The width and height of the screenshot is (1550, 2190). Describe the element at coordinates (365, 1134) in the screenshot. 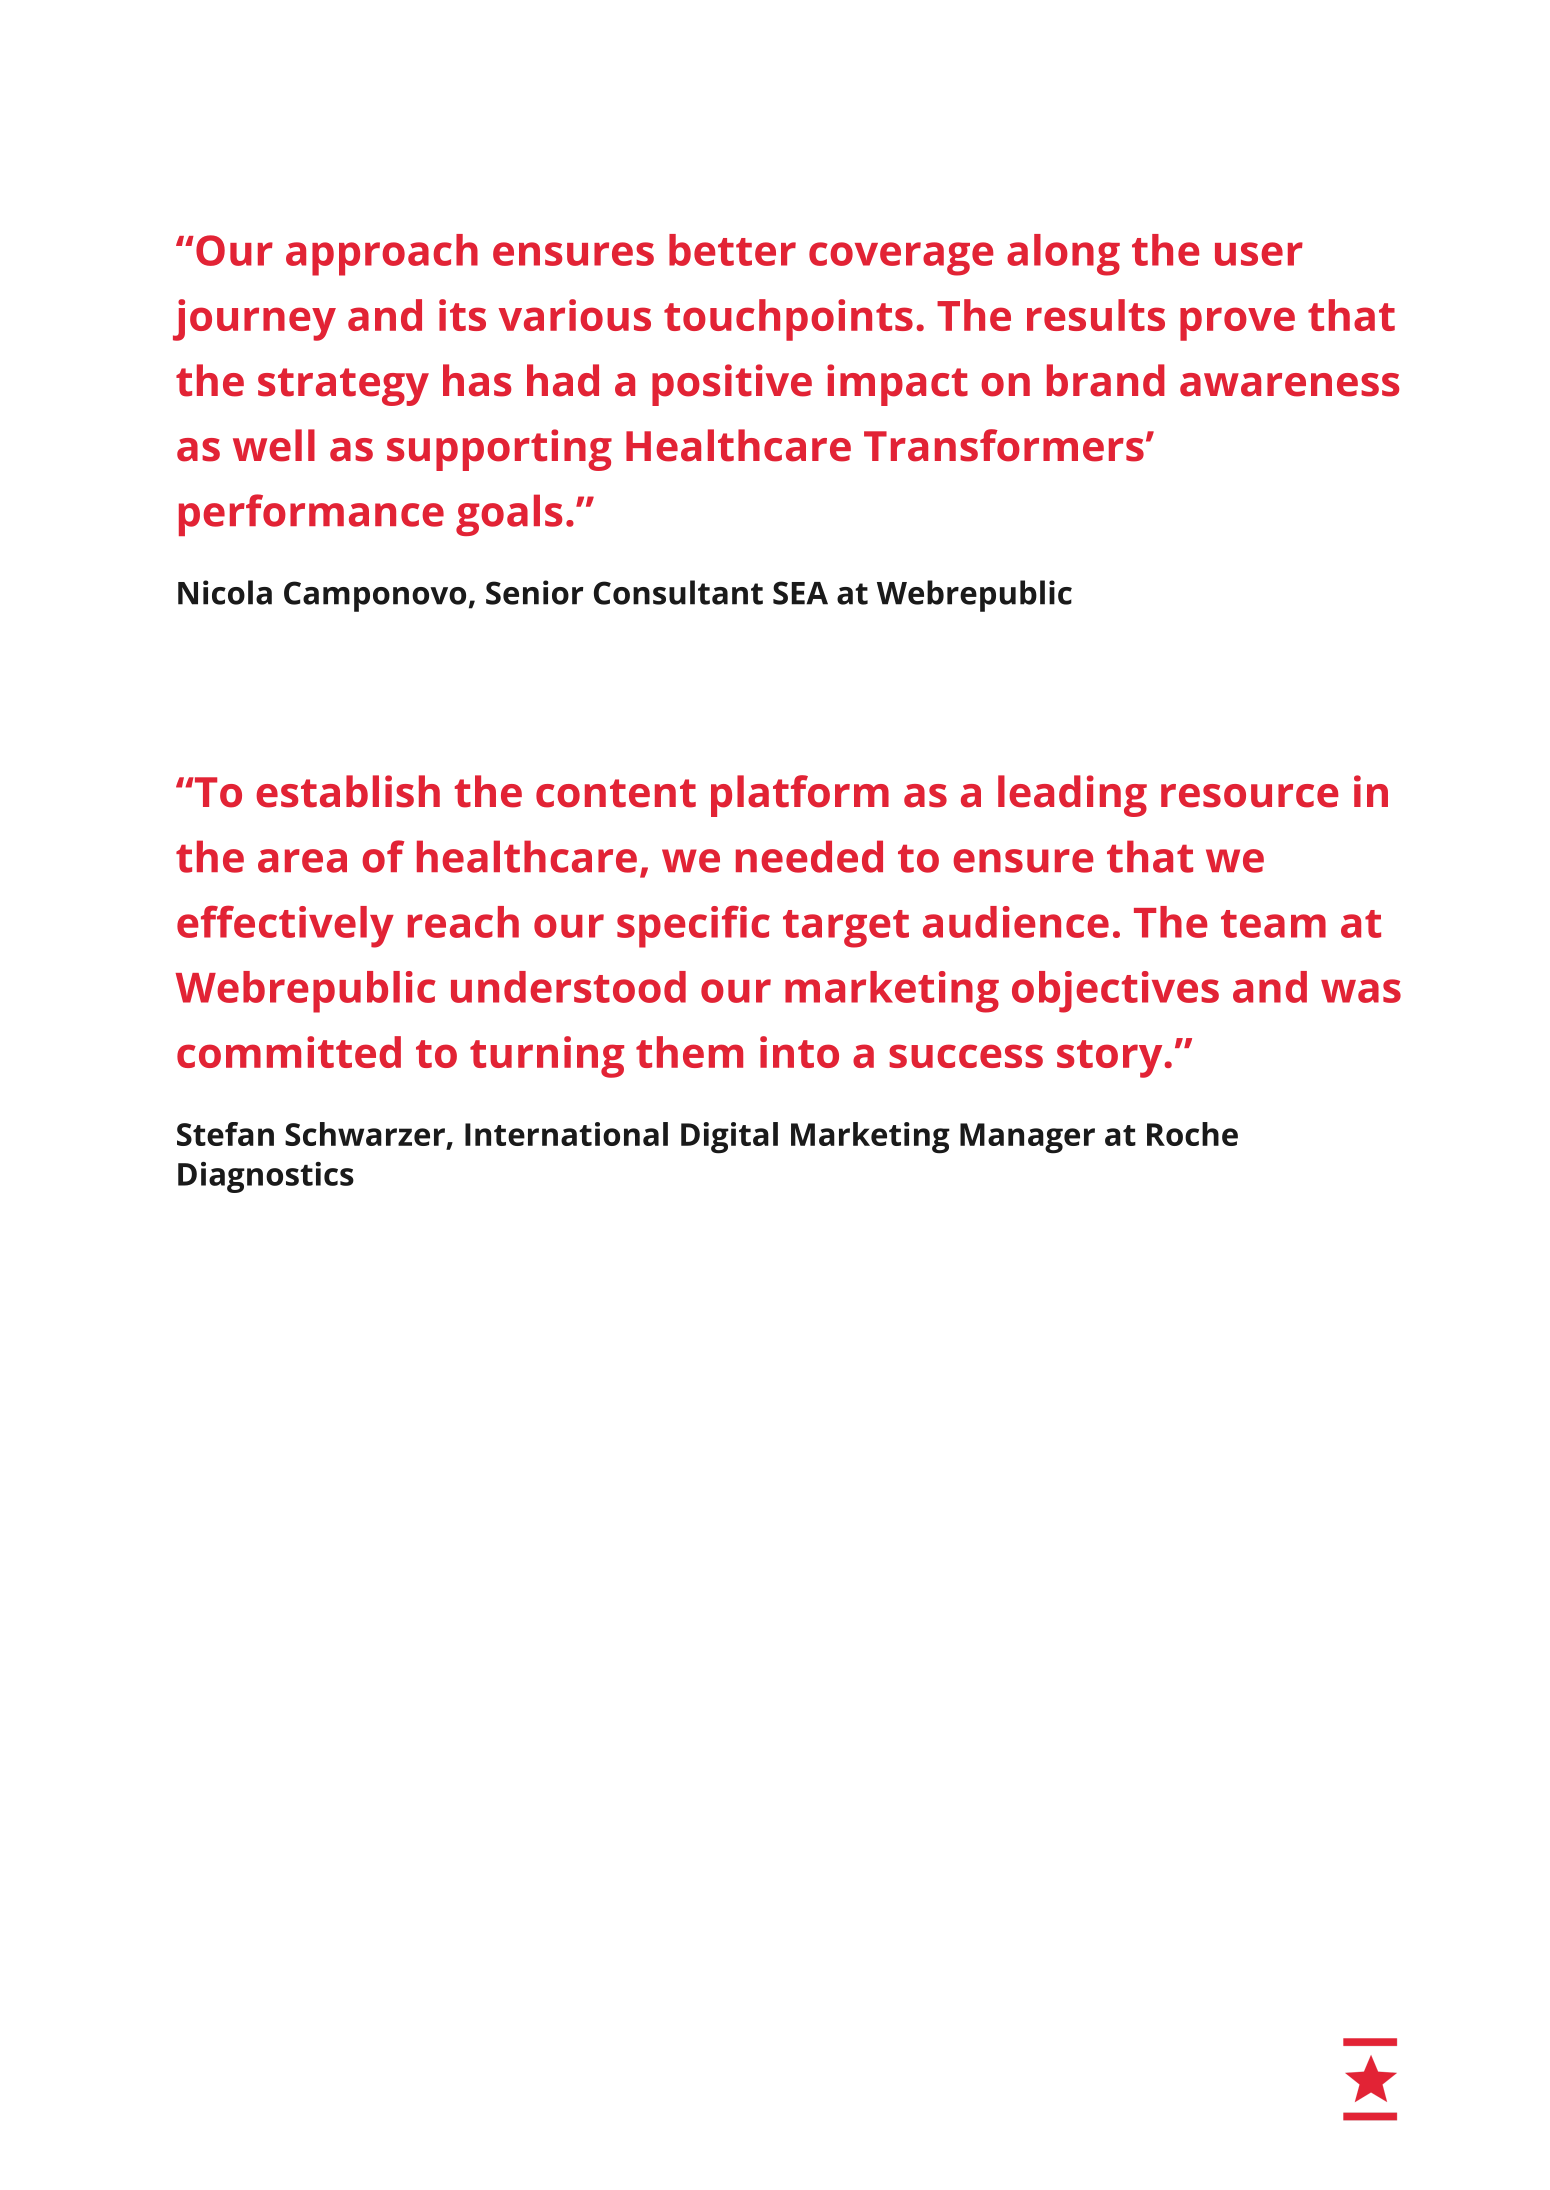

I see `Schwarzer` at that location.
